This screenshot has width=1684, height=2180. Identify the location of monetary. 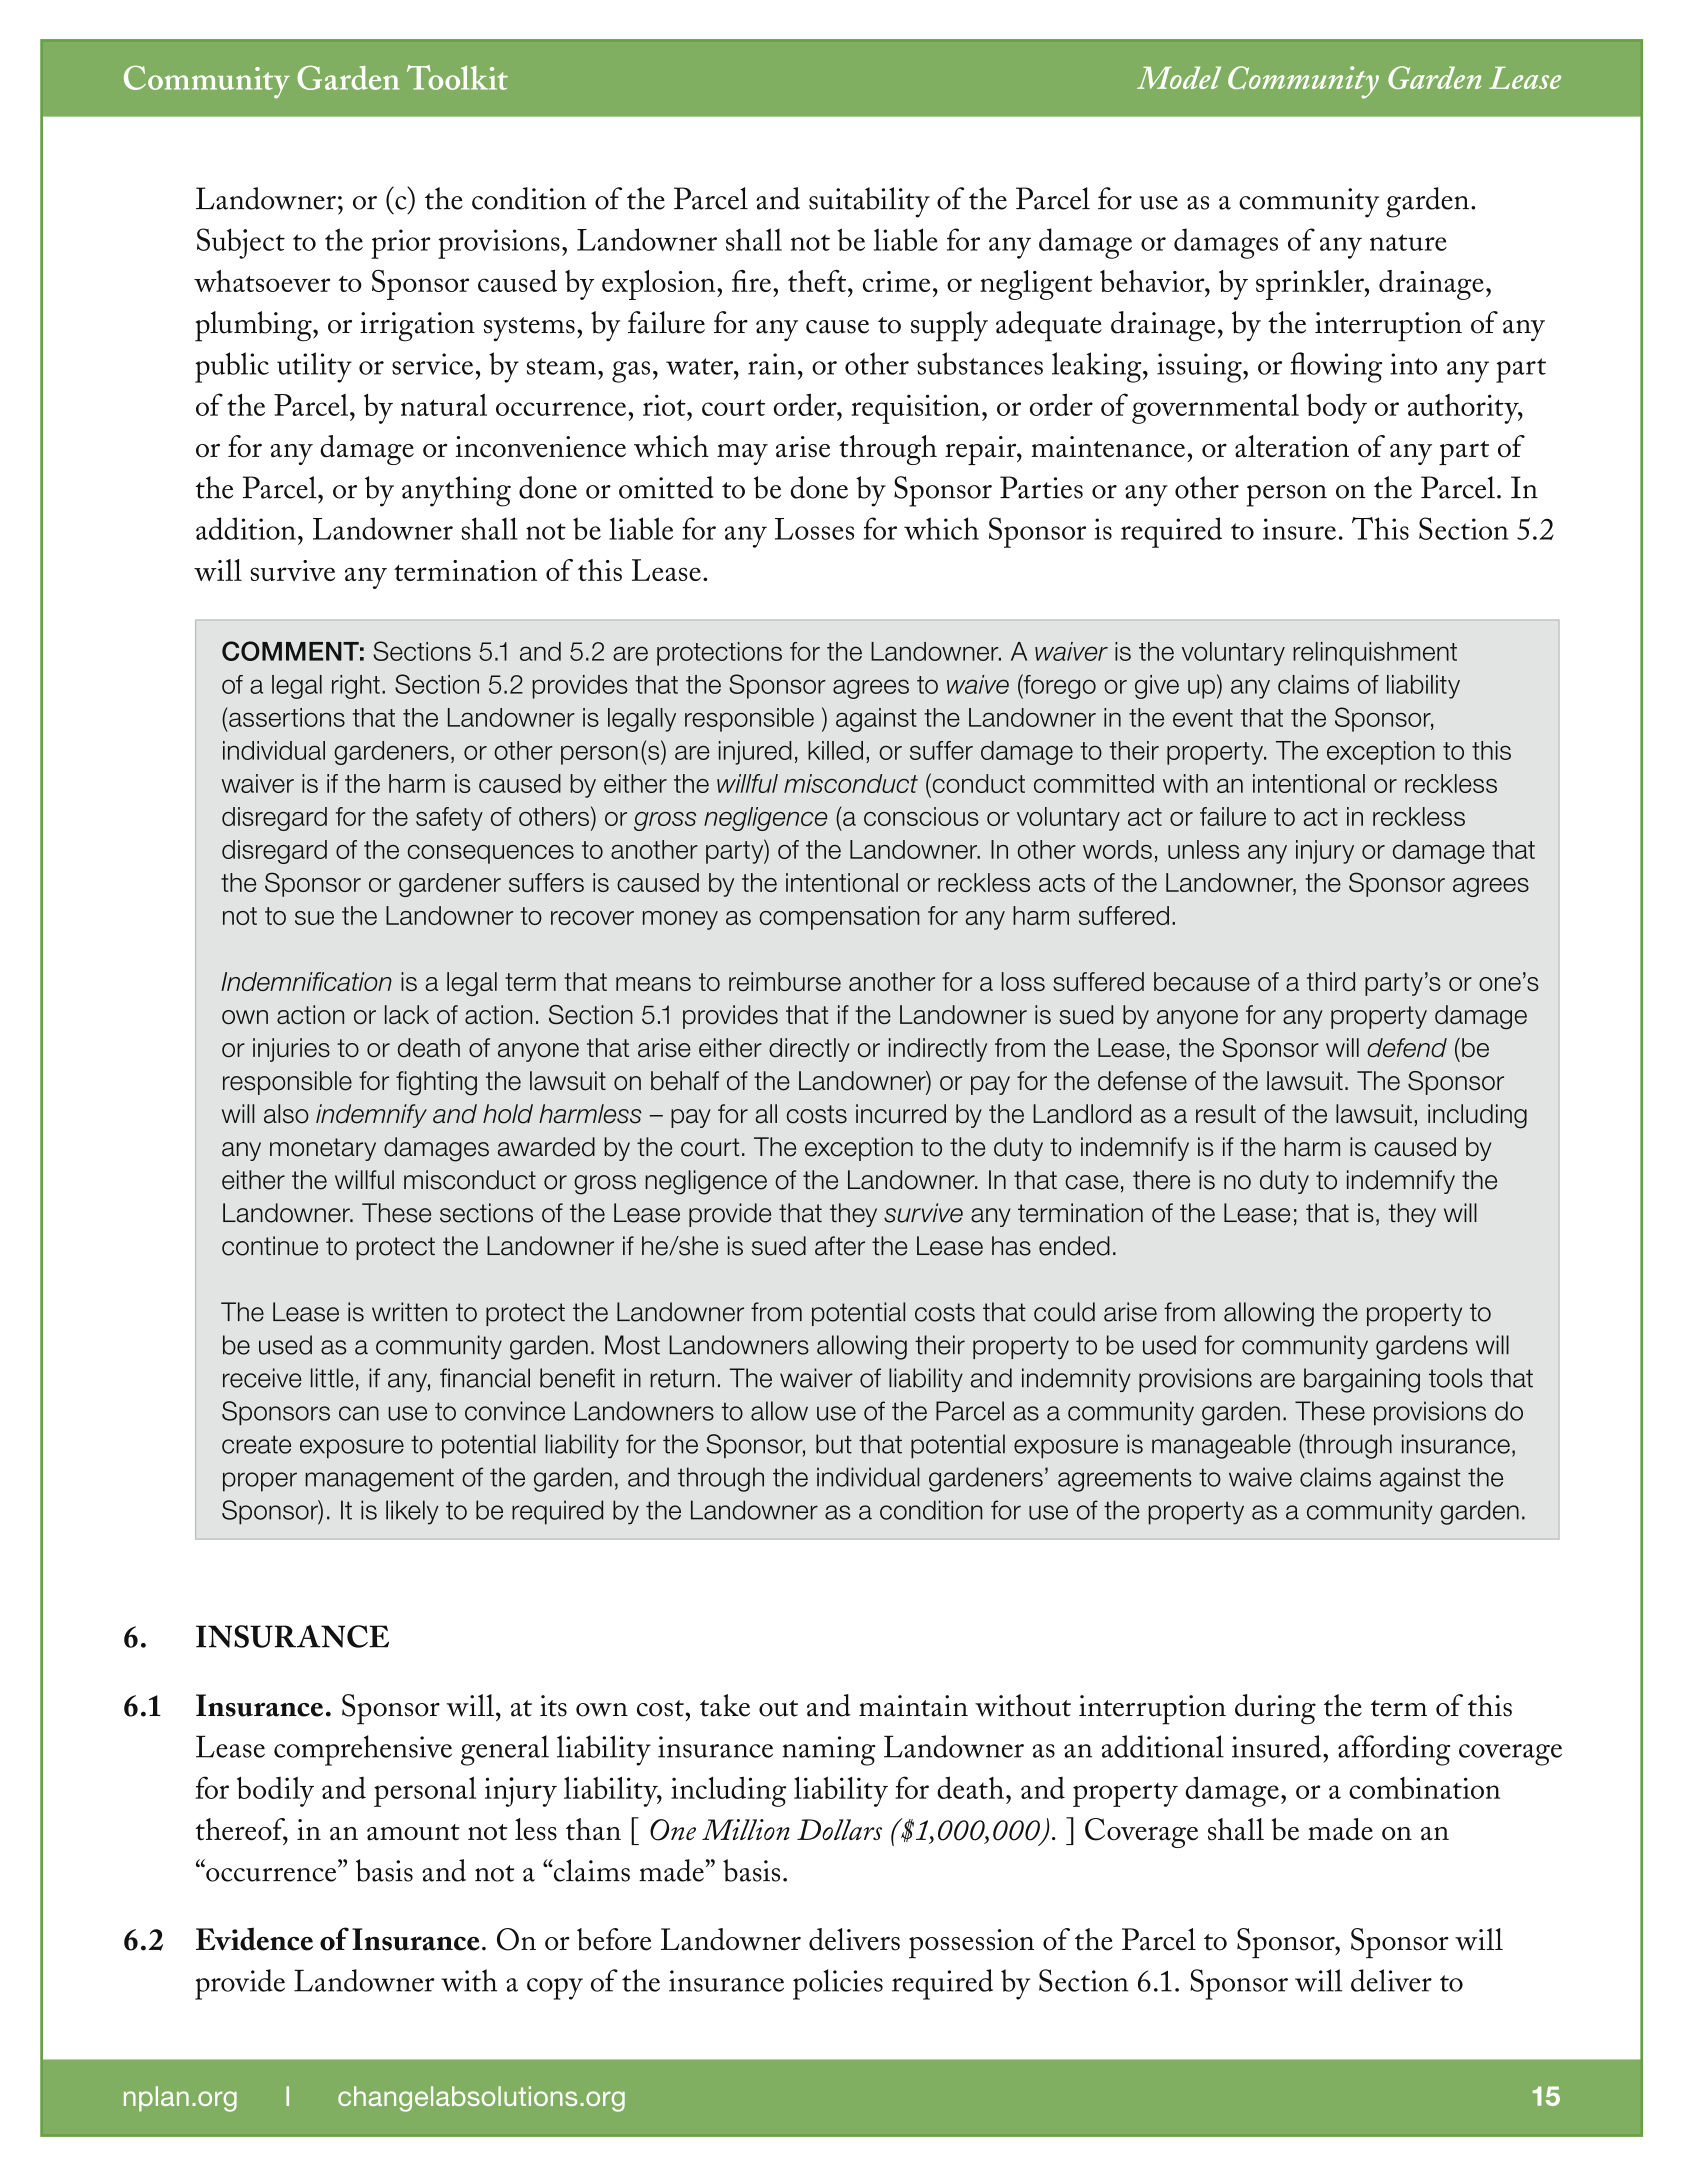
(323, 1149).
